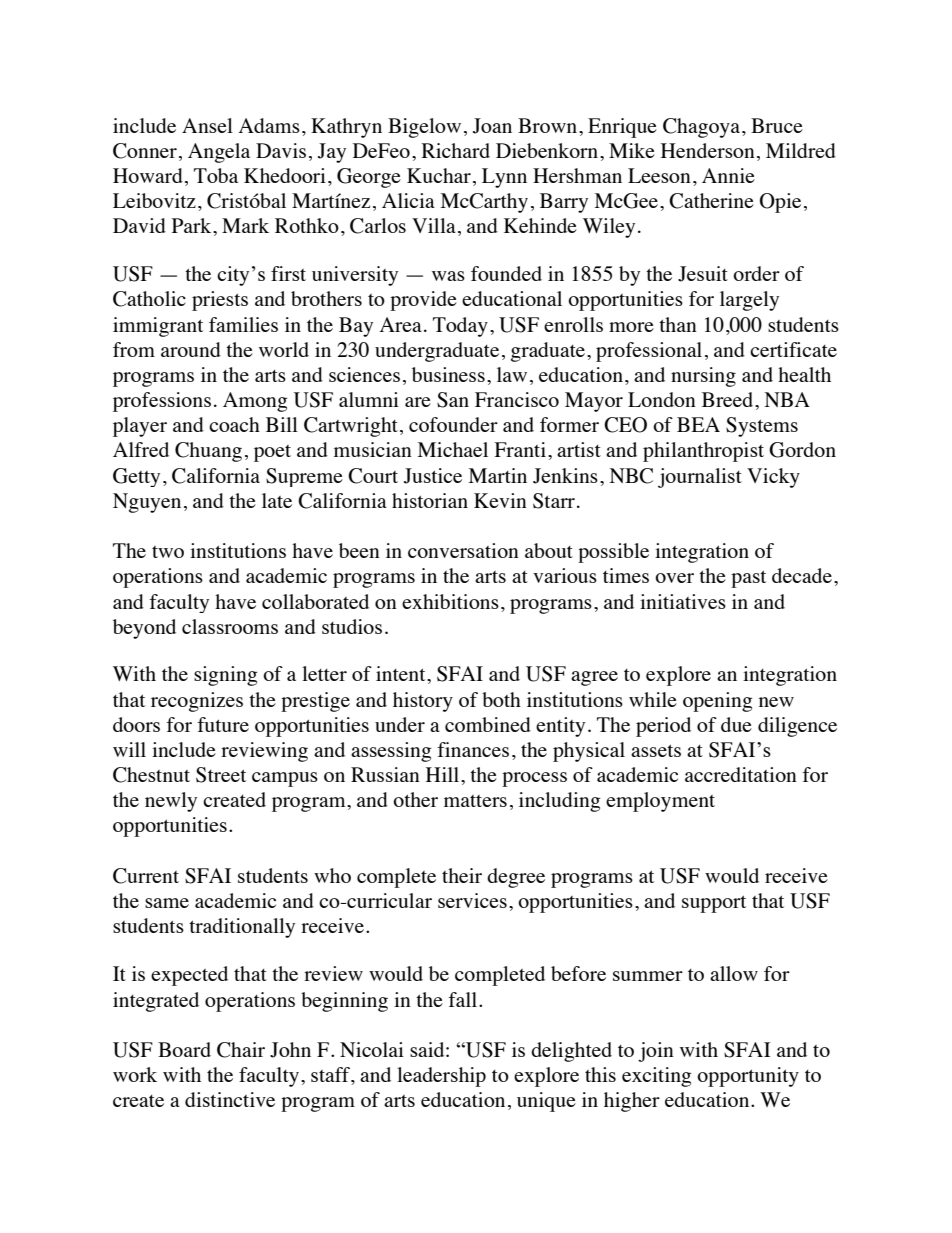 This document has width=952, height=1233. I want to click on Angela, so click(219, 153).
